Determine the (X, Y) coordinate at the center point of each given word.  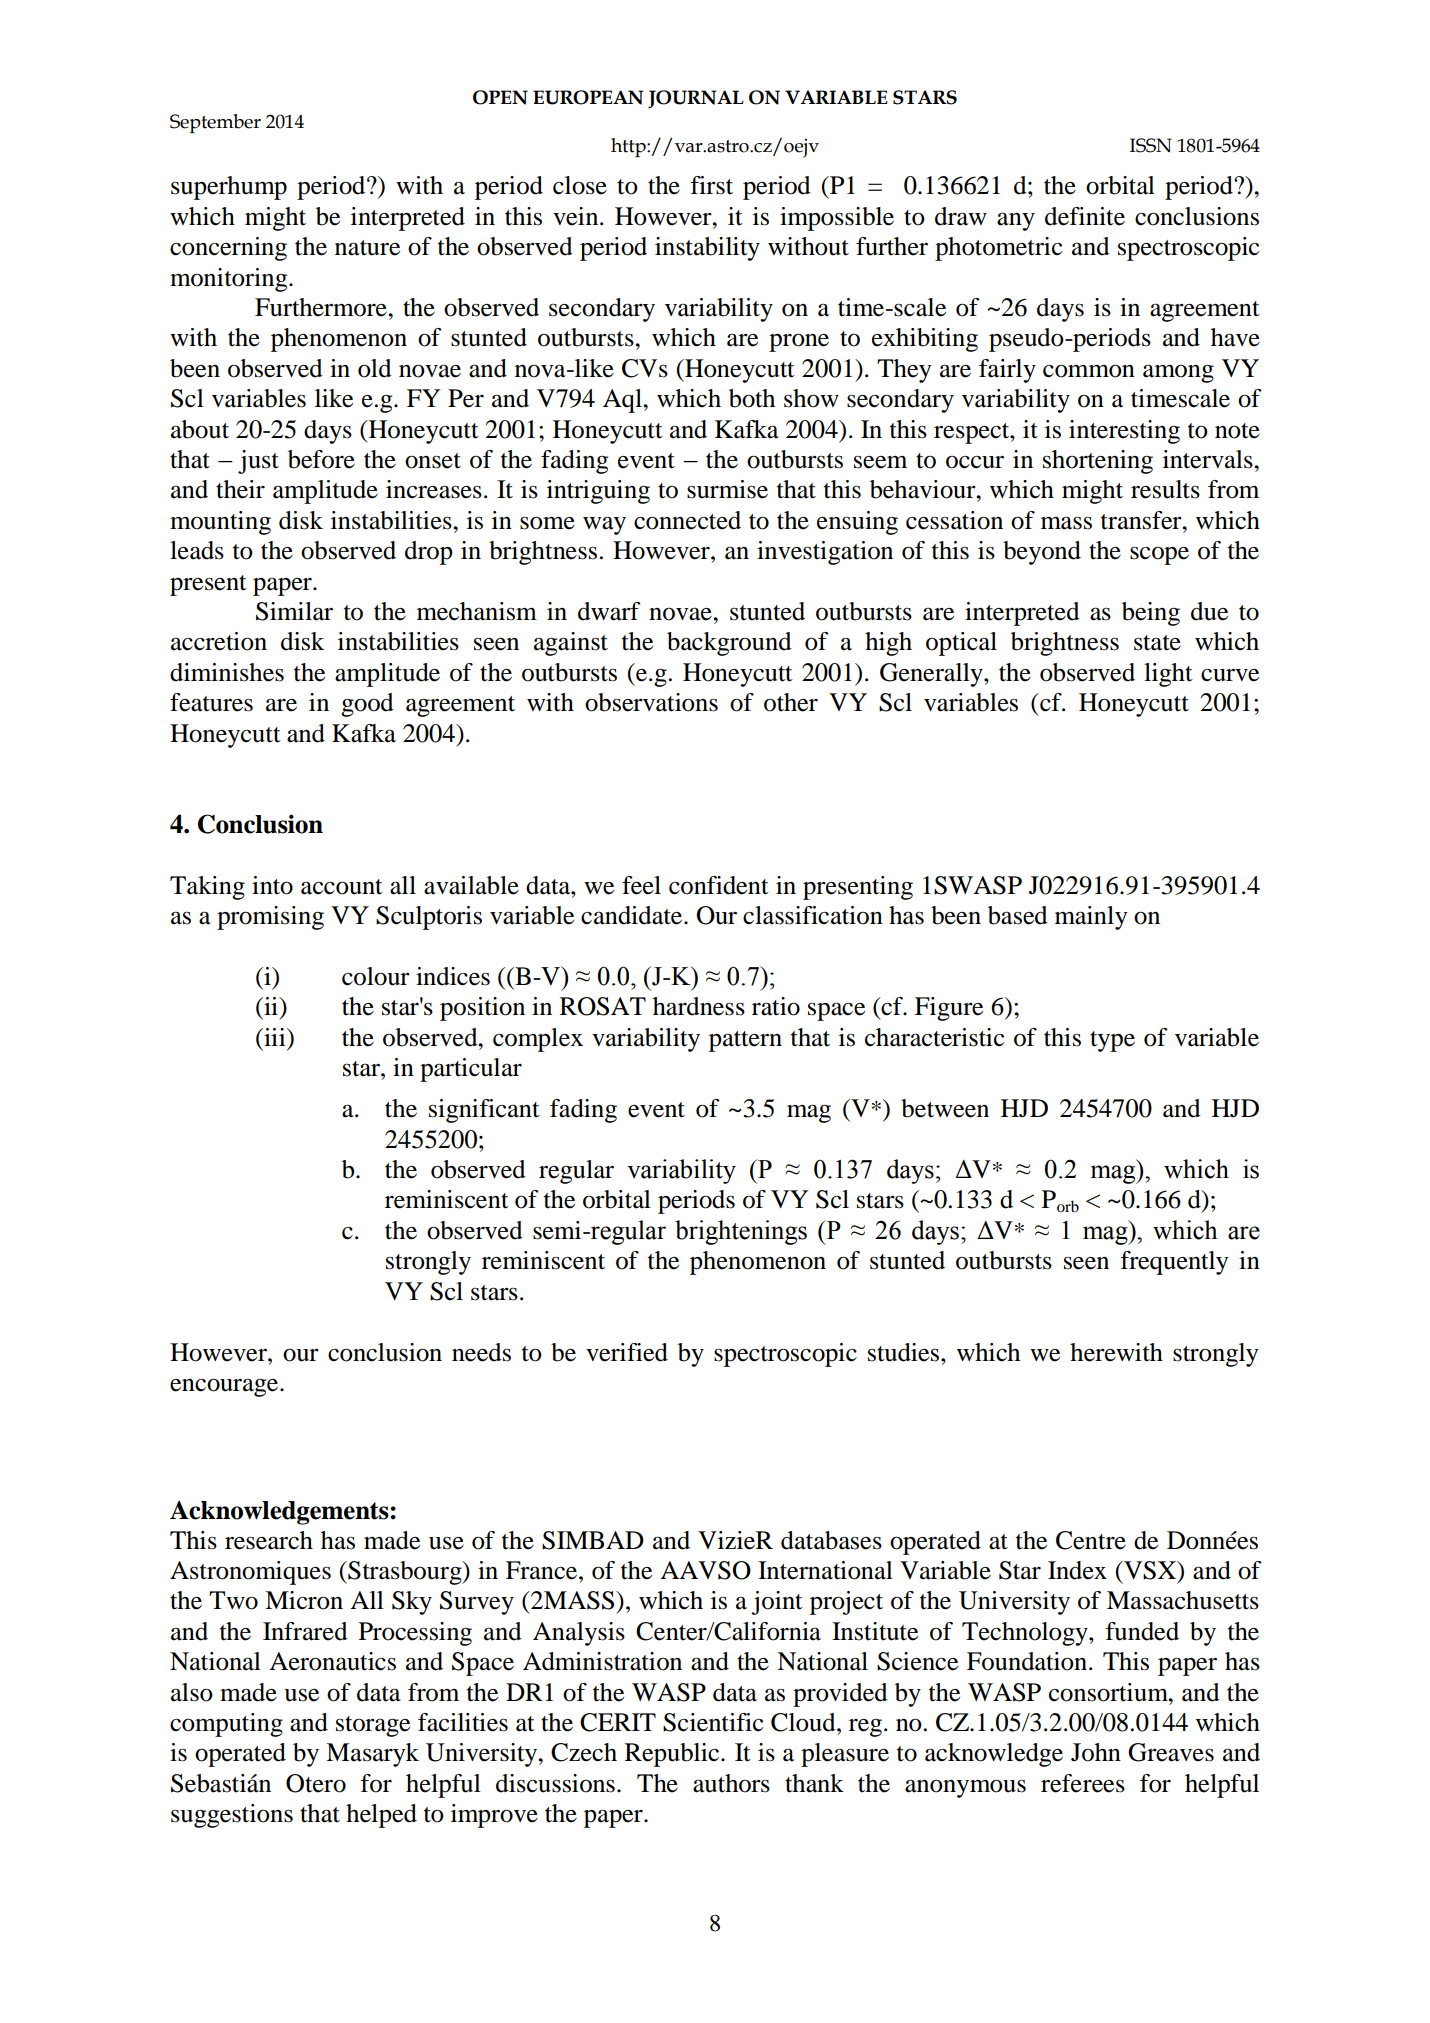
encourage (225, 1387)
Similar (294, 611)
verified (627, 1352)
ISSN (1151, 145)
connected (687, 520)
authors (731, 1783)
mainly (1091, 918)
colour (376, 976)
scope (1159, 555)
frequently (1174, 1263)
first (711, 185)
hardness (699, 1006)
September (215, 123)
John (1096, 1752)
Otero (316, 1783)
